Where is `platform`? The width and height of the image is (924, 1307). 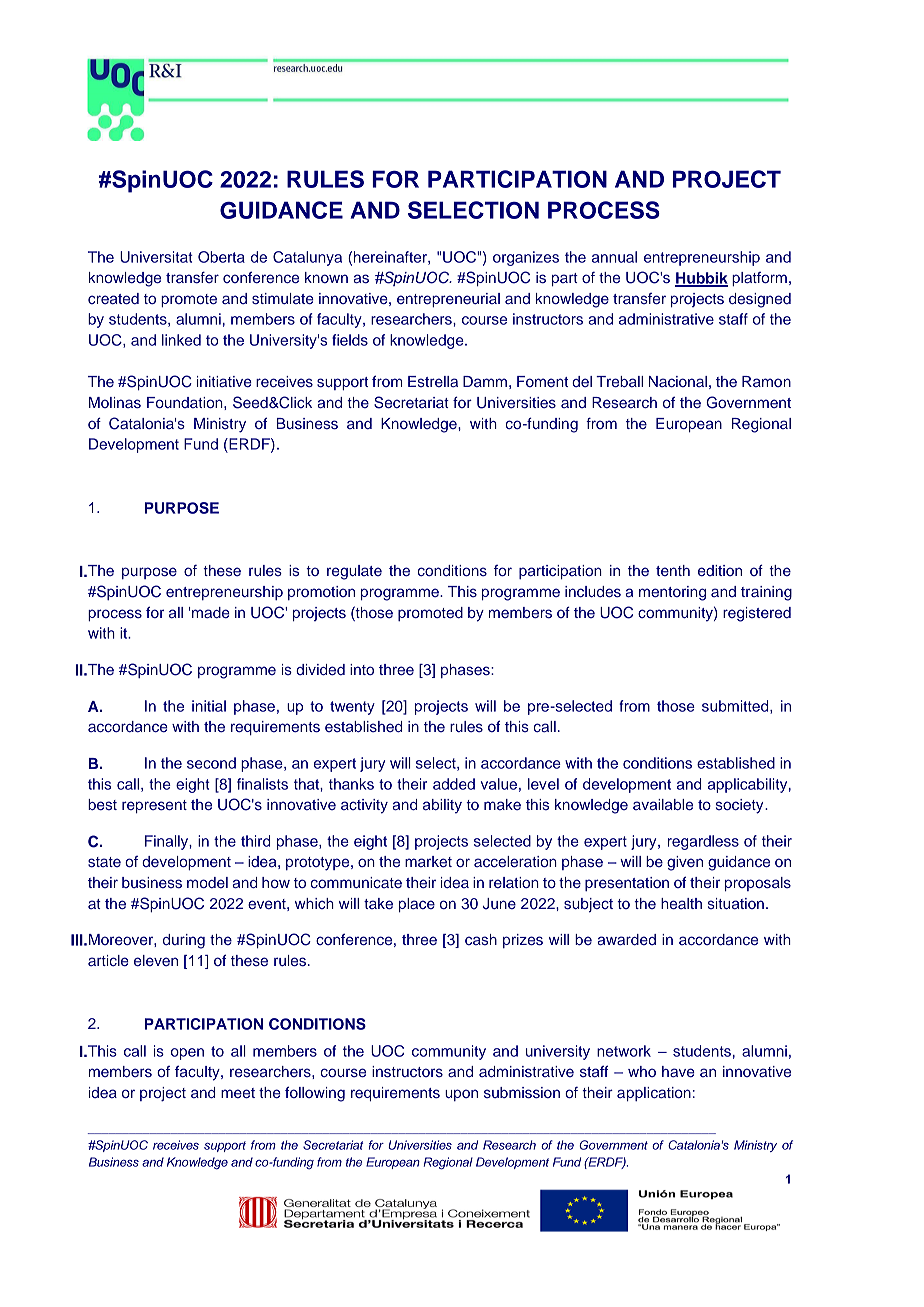 platform is located at coordinates (759, 279).
